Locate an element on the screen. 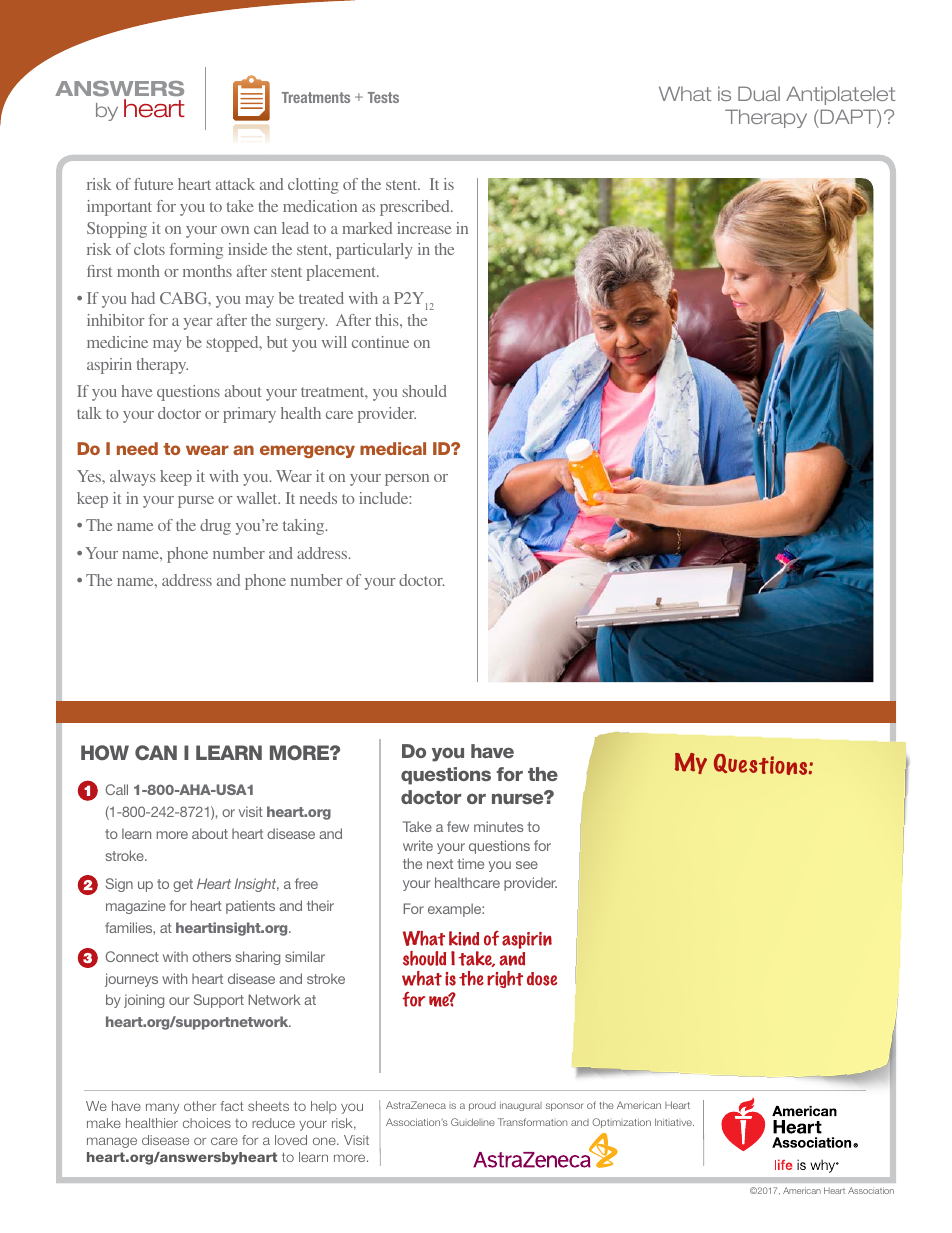  future is located at coordinates (153, 184).
